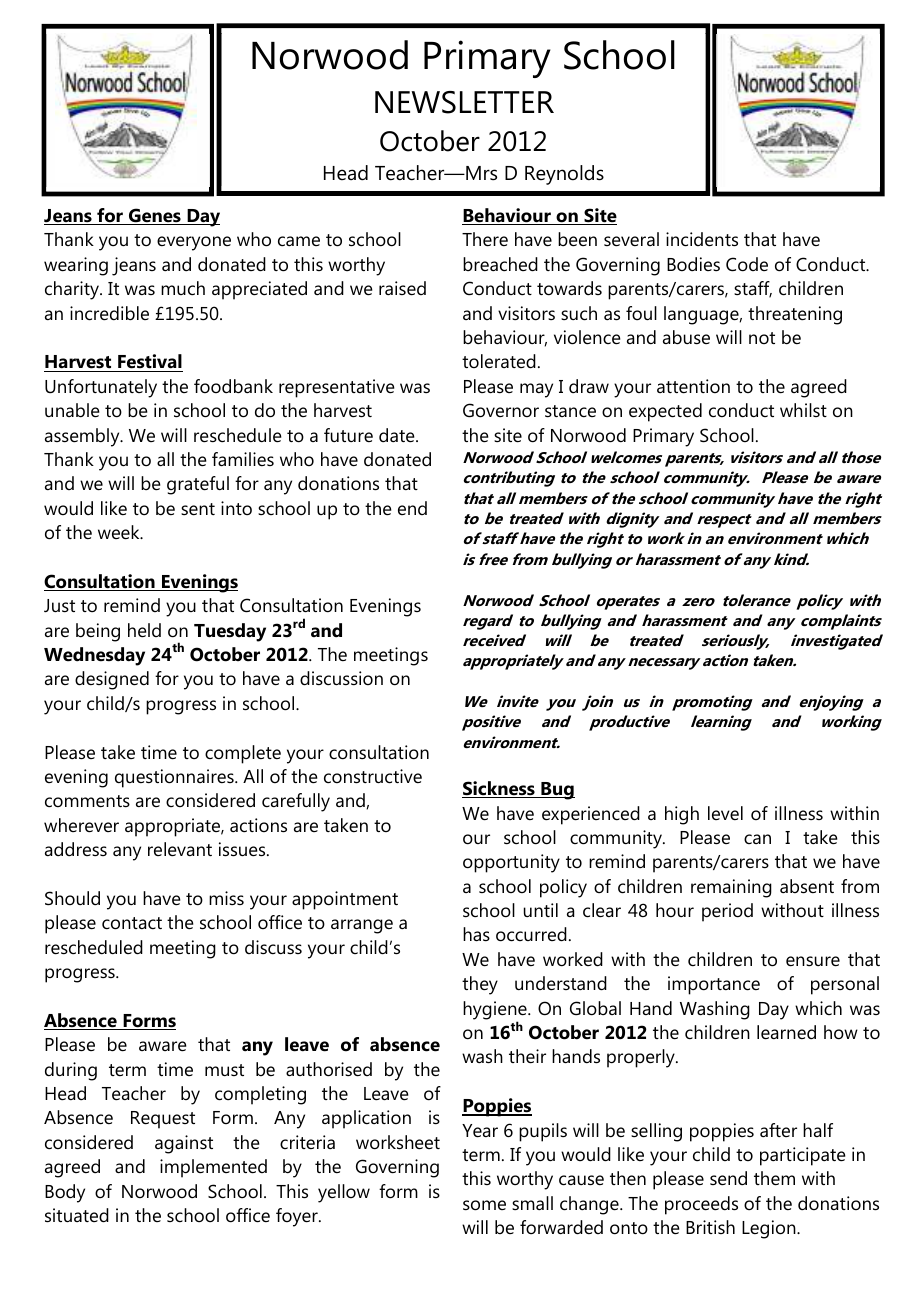 Image resolution: width=924 pixels, height=1308 pixels. What do you see at coordinates (155, 216) in the screenshot?
I see `Genes` at bounding box center [155, 216].
